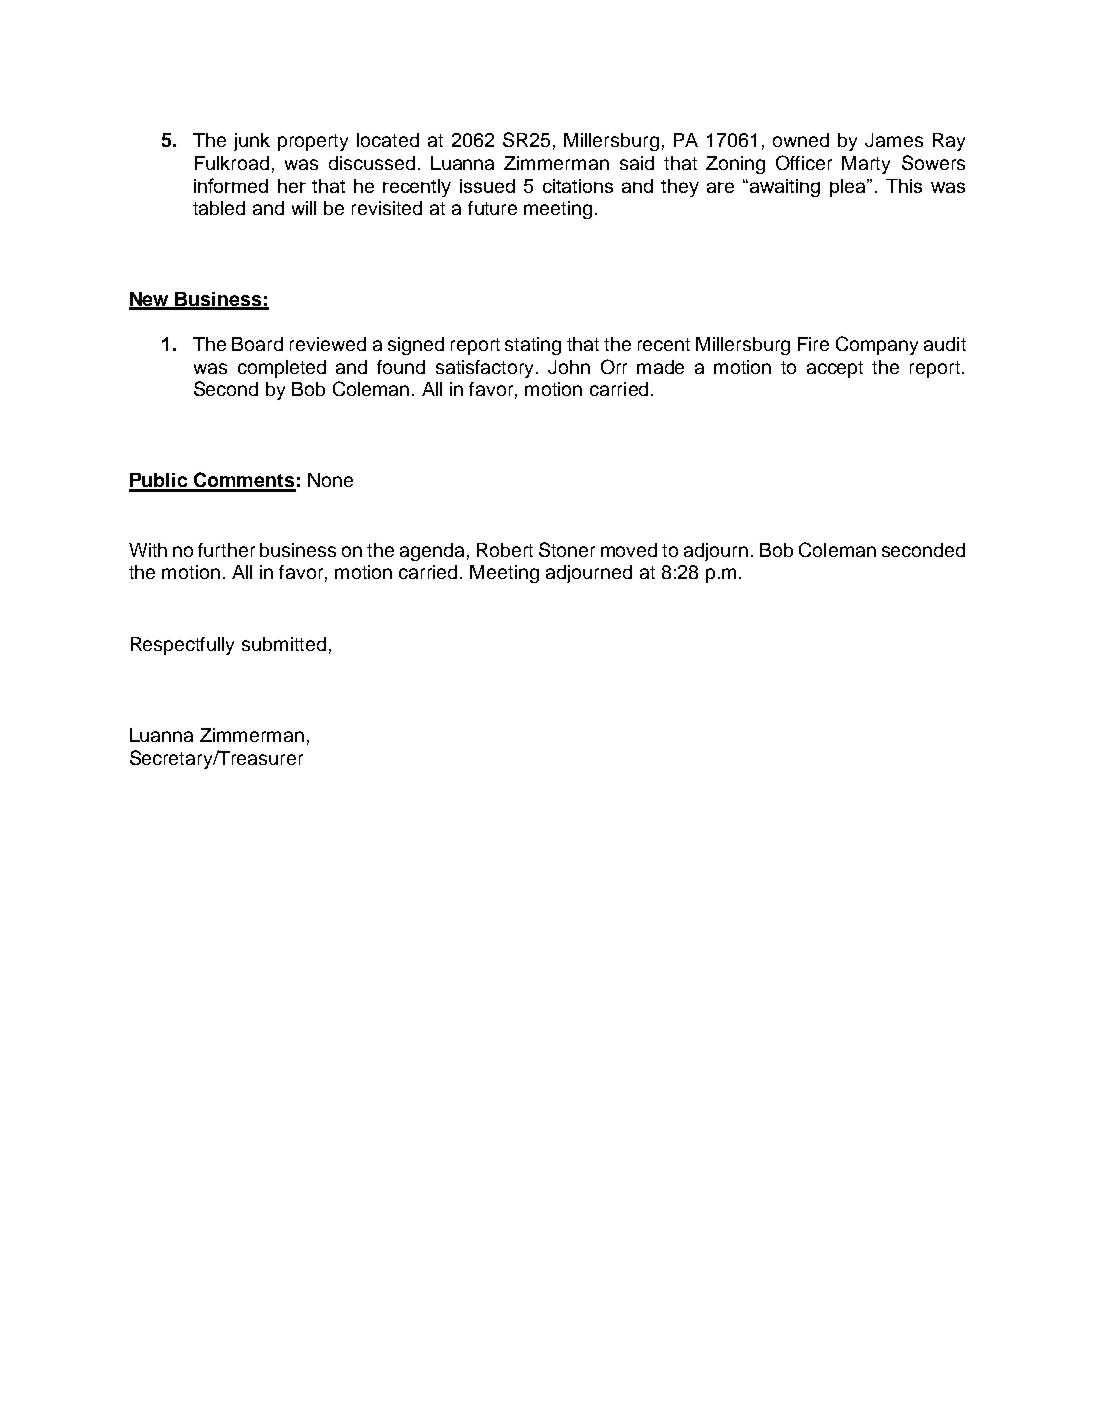 Image resolution: width=1095 pixels, height=1417 pixels. Describe the element at coordinates (835, 369) in the image. I see `accept` at that location.
